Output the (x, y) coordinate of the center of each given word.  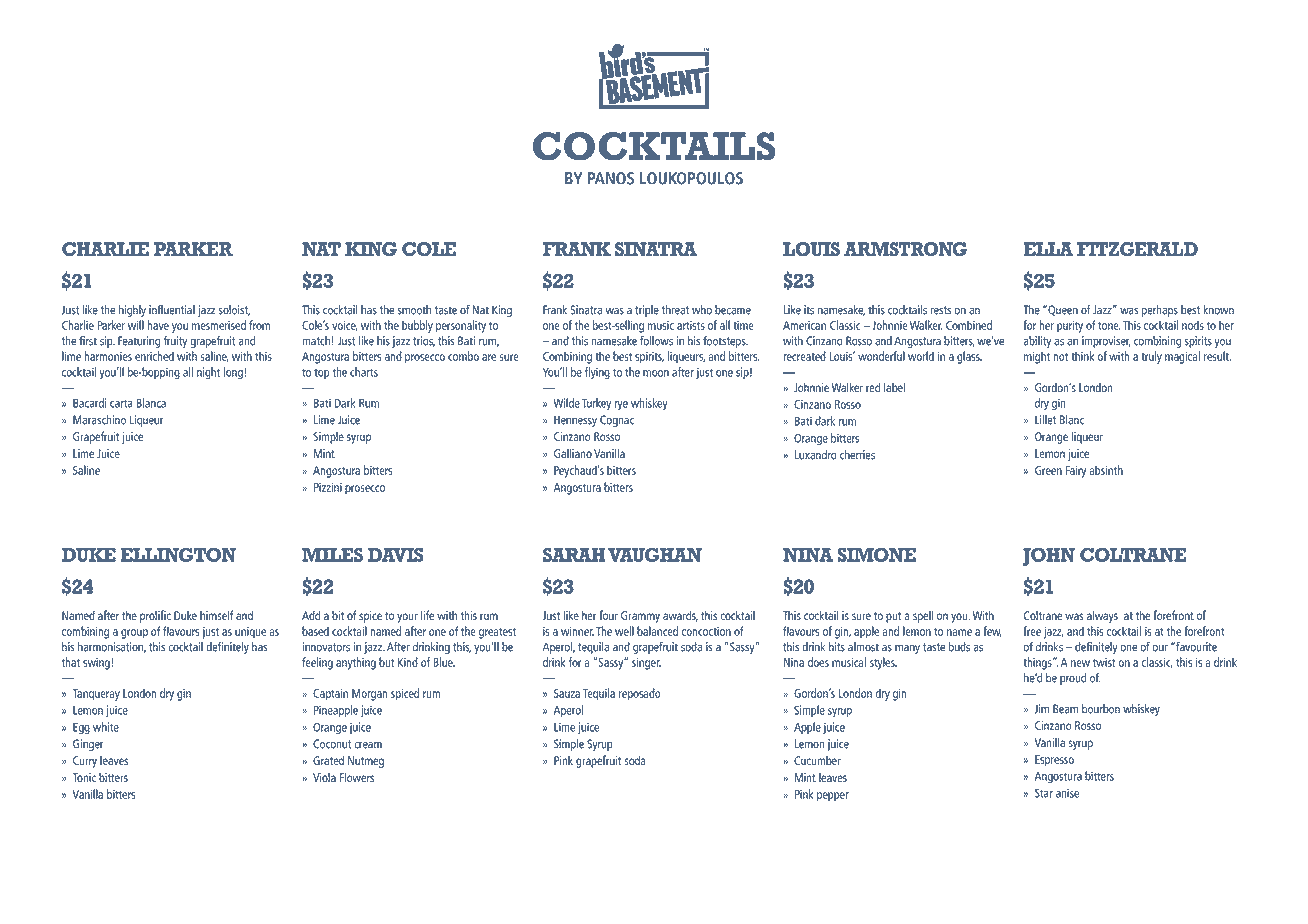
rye (621, 406)
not (1060, 357)
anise (1067, 793)
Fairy (1076, 472)
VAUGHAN (655, 555)
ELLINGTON (178, 555)
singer (646, 664)
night (208, 373)
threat (675, 310)
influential (172, 310)
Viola (324, 777)
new (1080, 663)
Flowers (357, 777)
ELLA (1048, 249)
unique (250, 633)
